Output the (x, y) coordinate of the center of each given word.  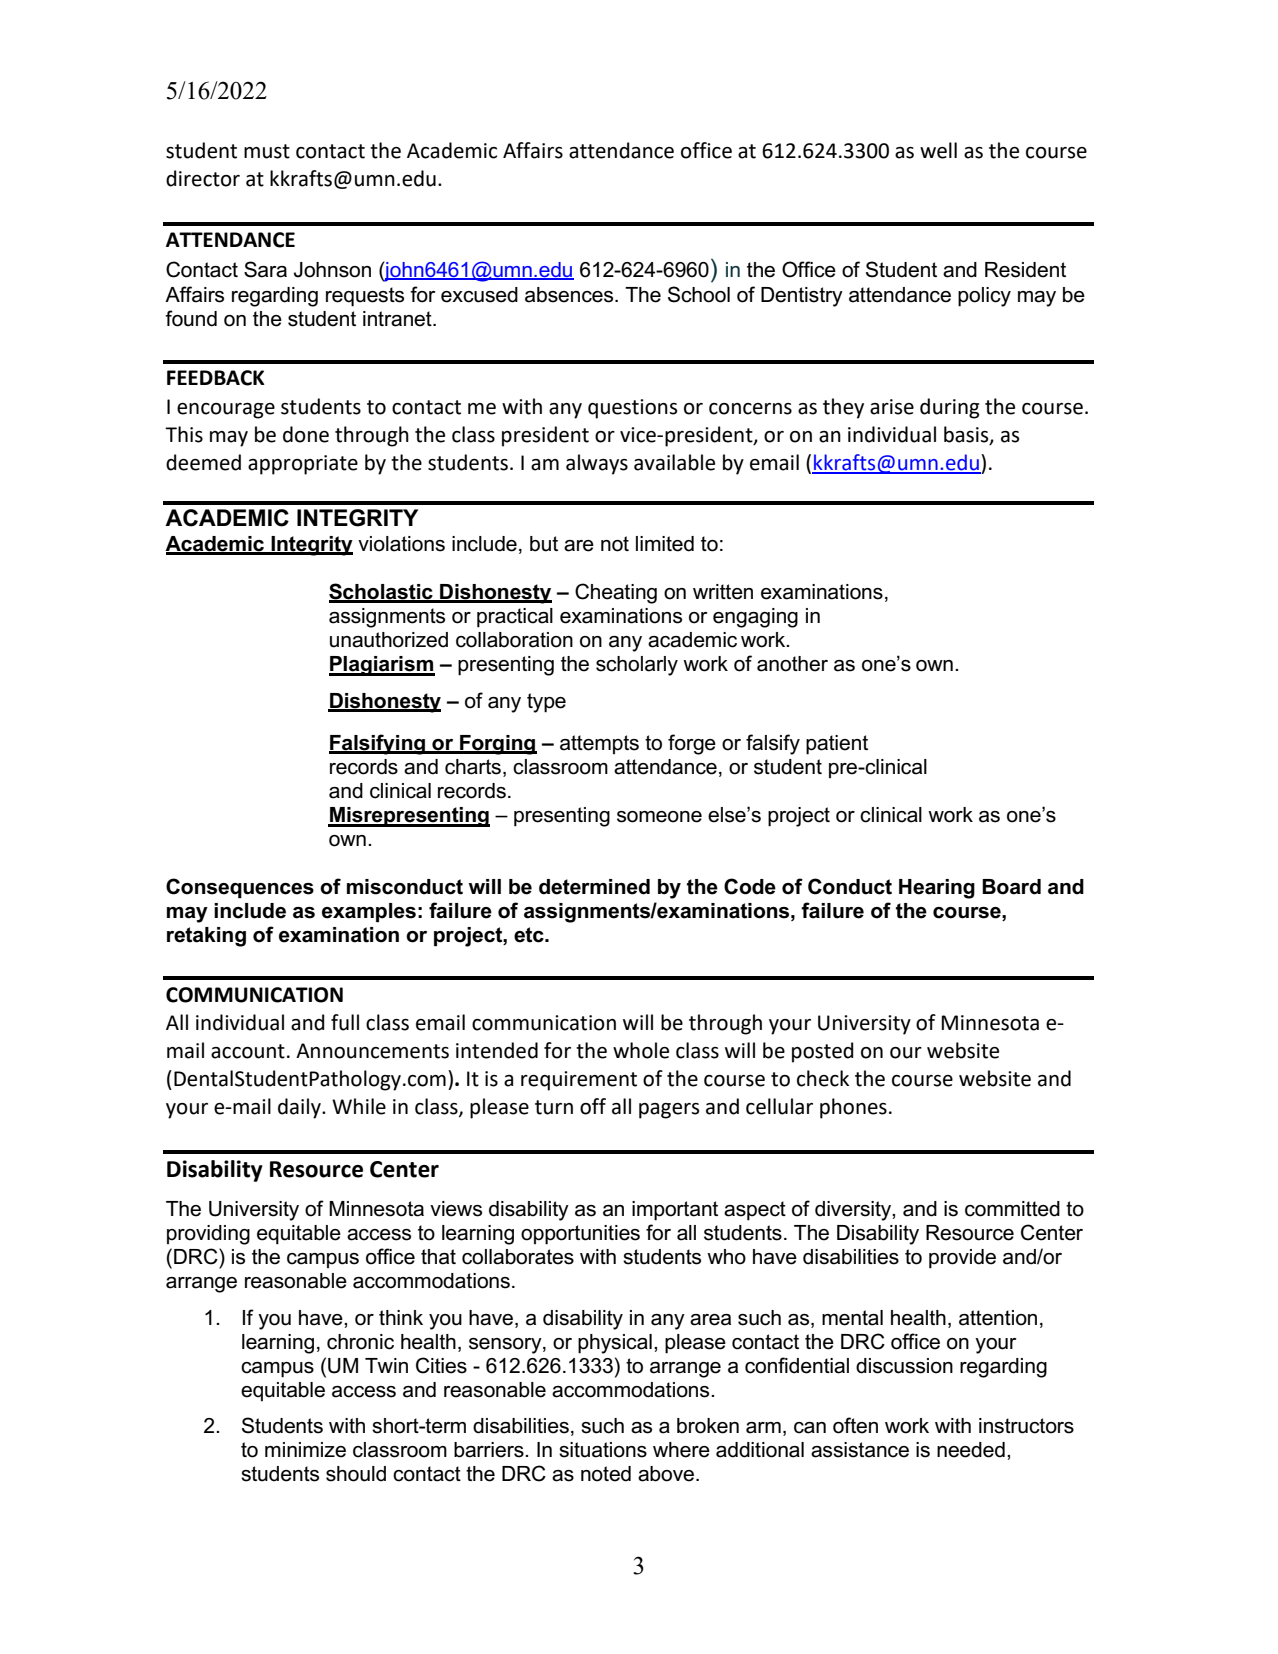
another (792, 664)
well (938, 150)
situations (603, 1450)
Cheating (616, 593)
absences (570, 295)
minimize (305, 1450)
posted (823, 1052)
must (267, 151)
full (345, 1022)
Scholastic (382, 592)
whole (641, 1050)
